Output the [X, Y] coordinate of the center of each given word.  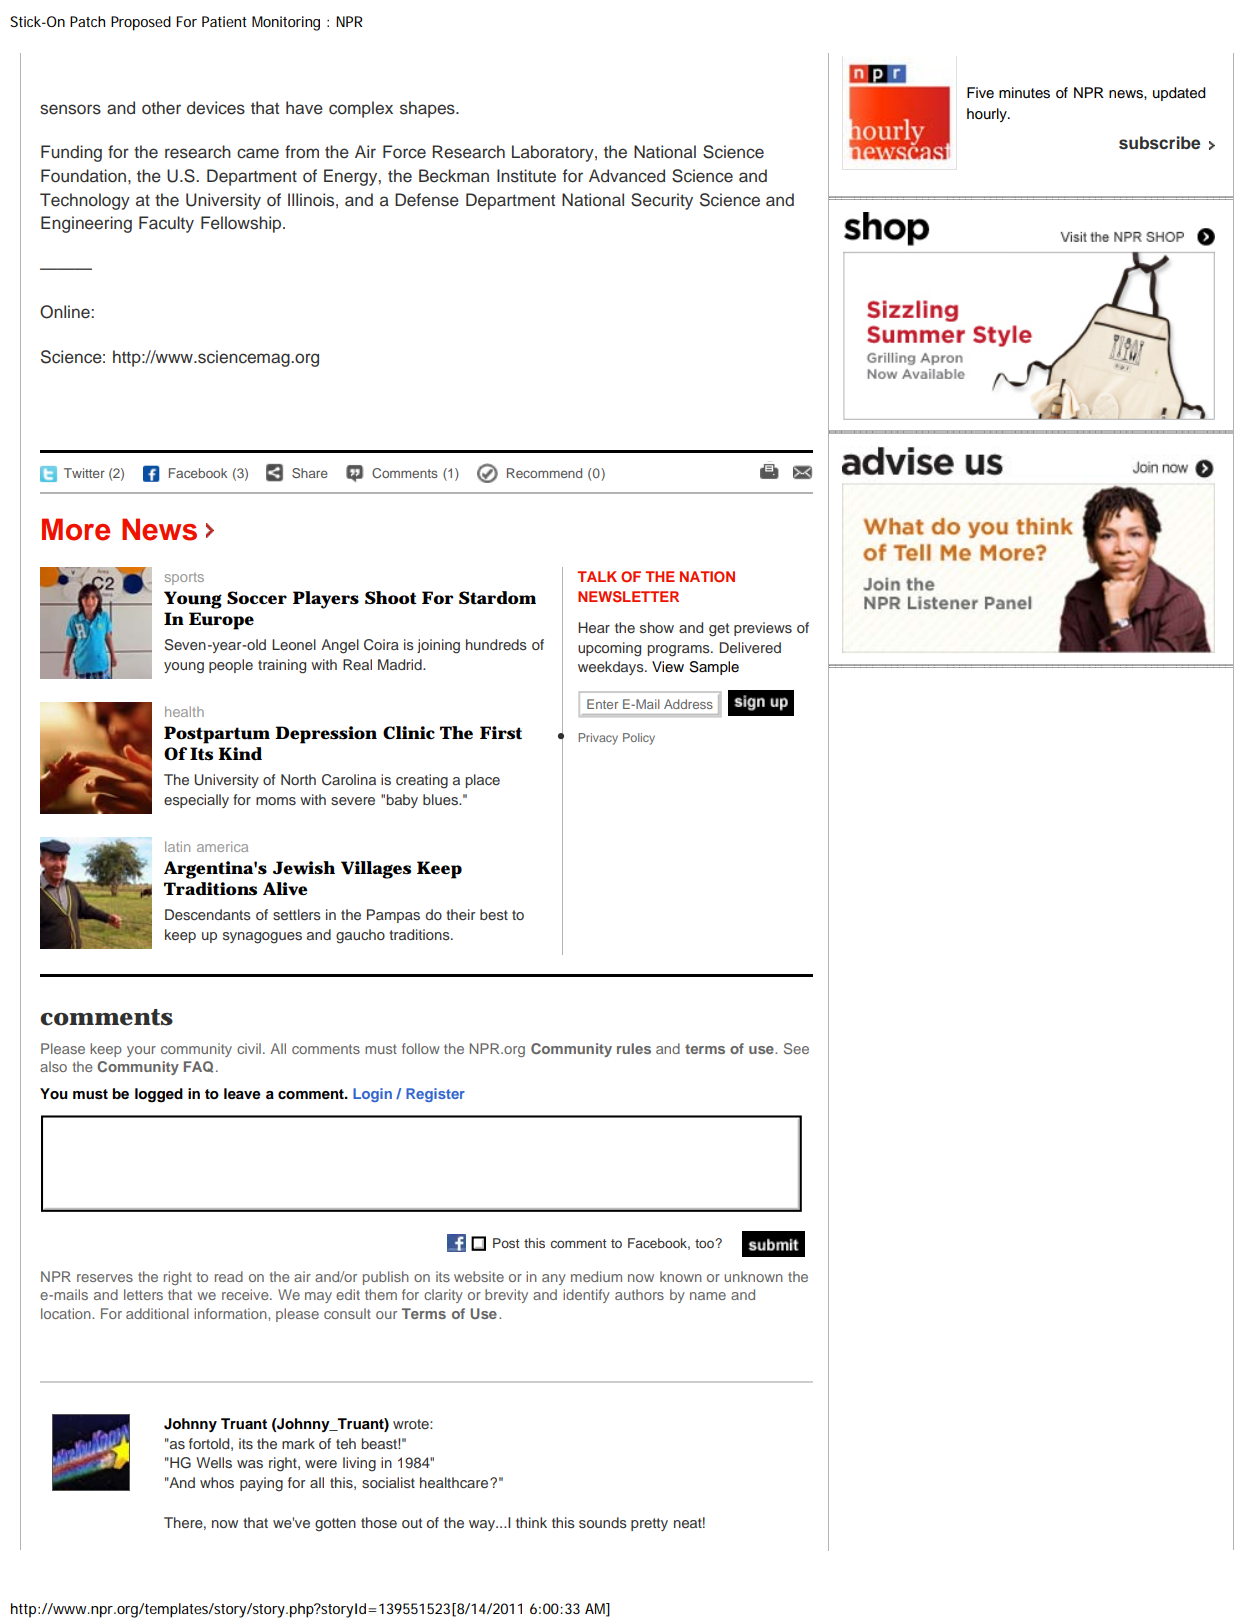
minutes [1024, 93]
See [796, 1048]
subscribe [1159, 143]
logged [159, 1095]
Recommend [544, 473]
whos [217, 1482]
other [161, 108]
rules [634, 1048]
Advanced [627, 176]
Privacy [598, 739]
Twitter [84, 473]
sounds [603, 1522]
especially [196, 801]
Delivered [750, 647]
